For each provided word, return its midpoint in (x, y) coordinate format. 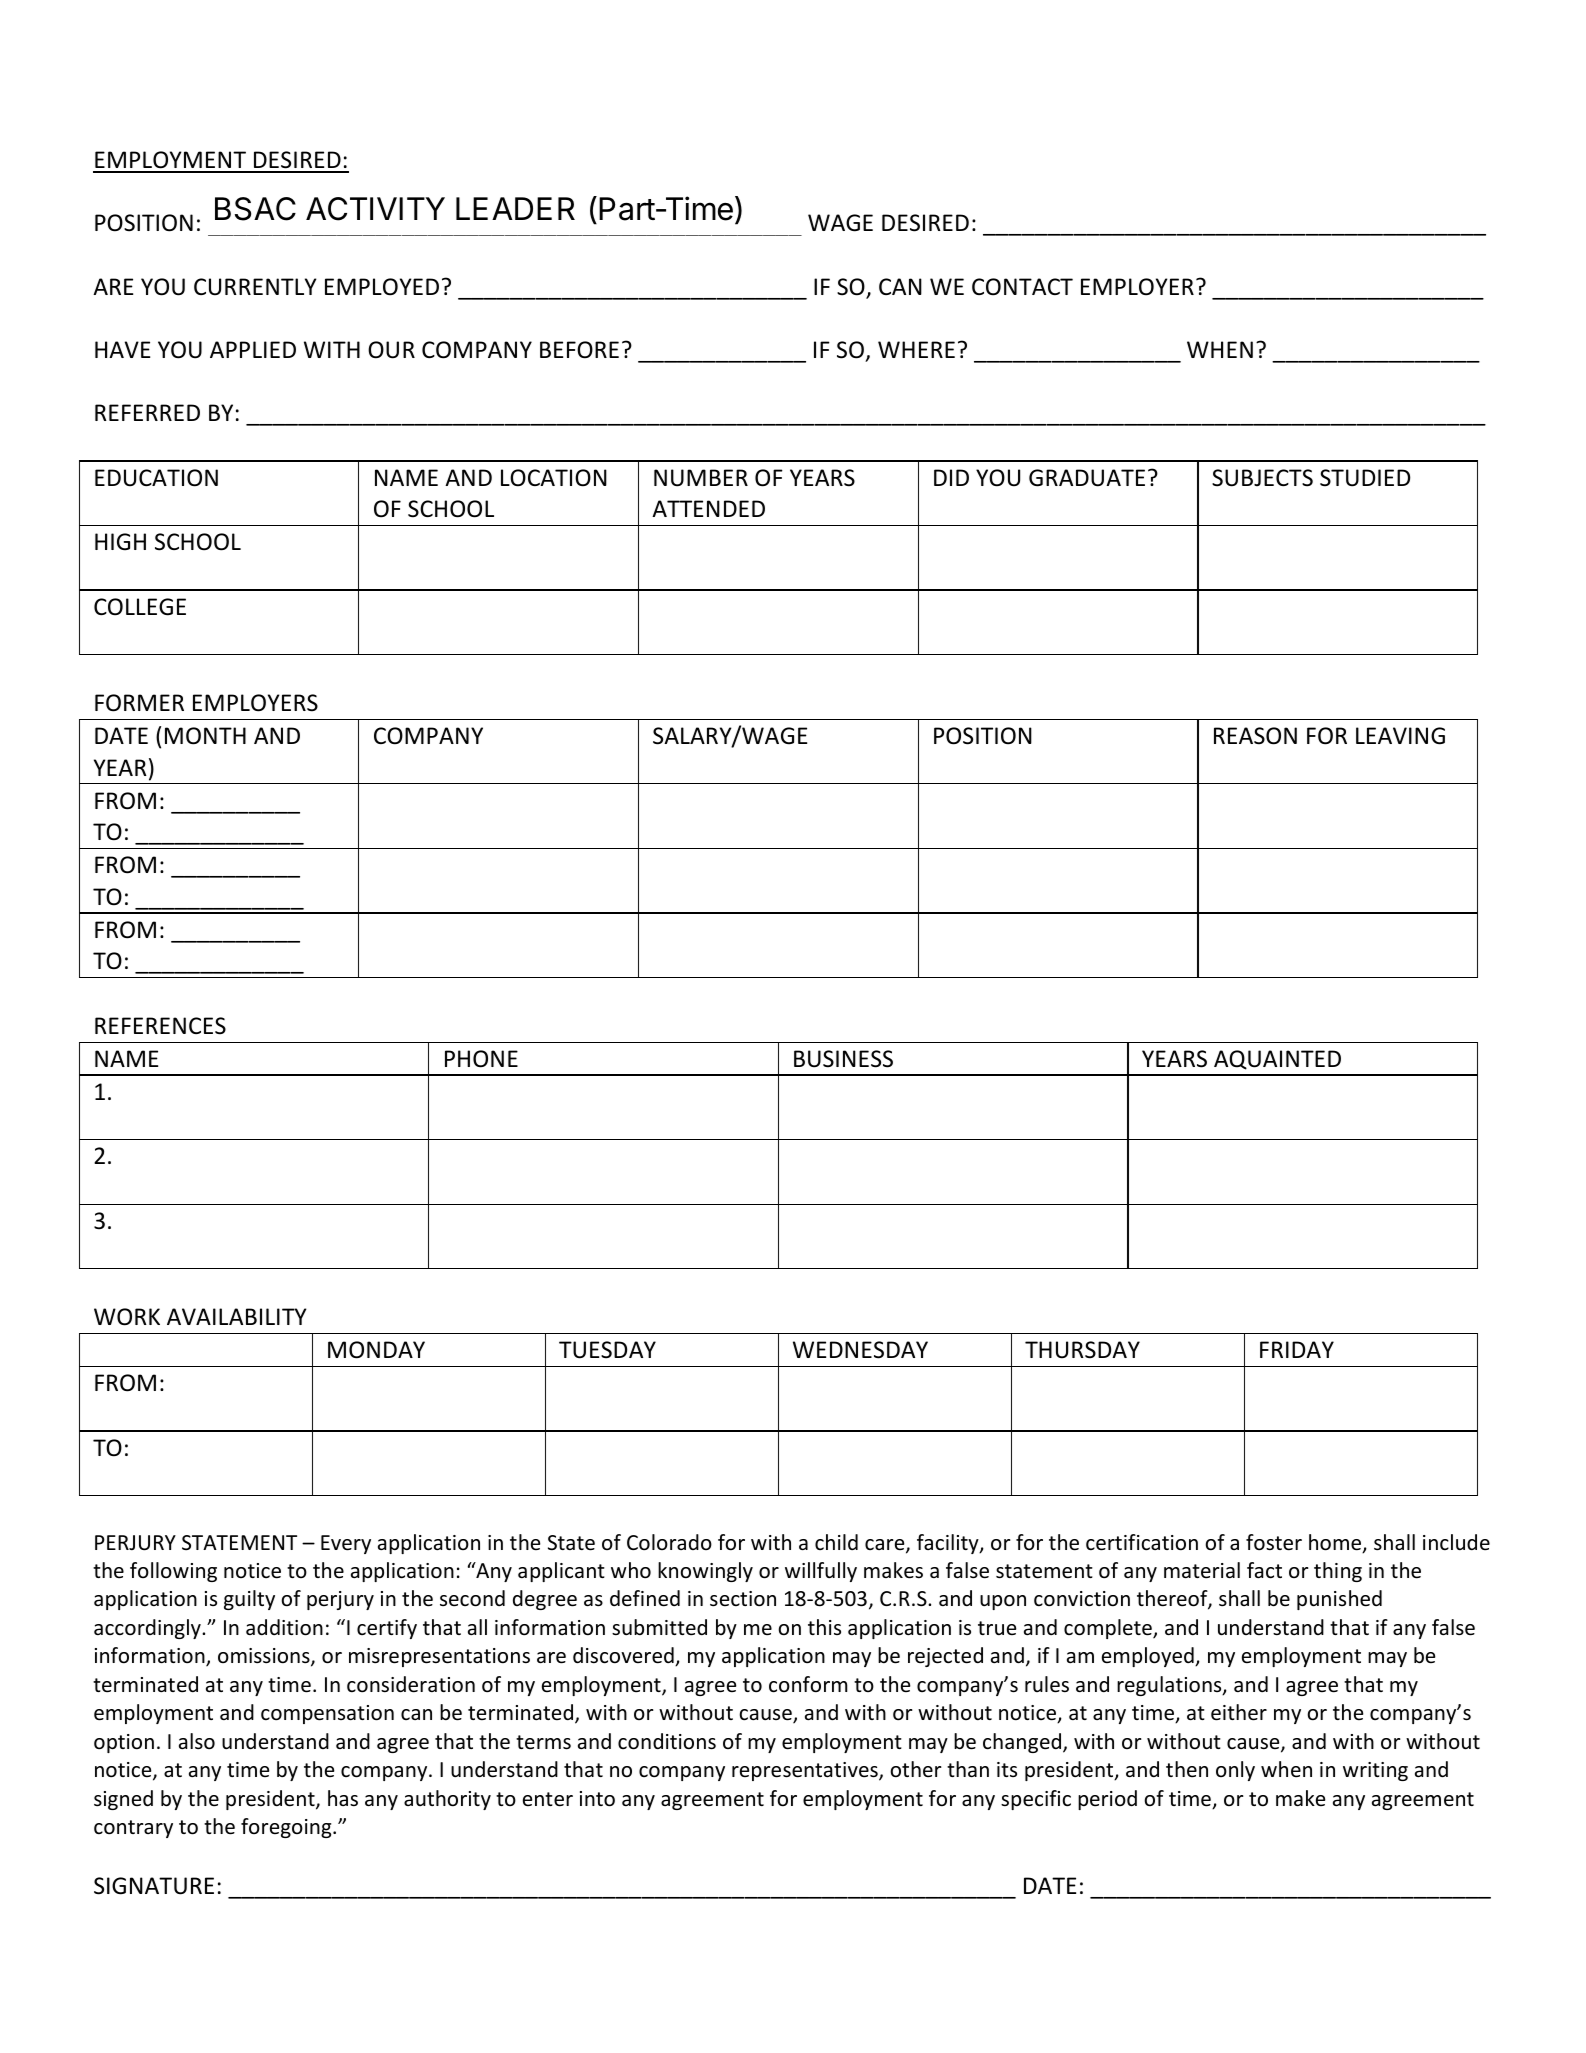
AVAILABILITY (237, 1316)
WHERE (916, 349)
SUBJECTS (1262, 478)
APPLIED (253, 349)
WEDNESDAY (860, 1350)
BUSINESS (843, 1059)
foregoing (287, 1828)
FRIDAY (1297, 1349)
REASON (1255, 736)
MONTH (205, 736)
